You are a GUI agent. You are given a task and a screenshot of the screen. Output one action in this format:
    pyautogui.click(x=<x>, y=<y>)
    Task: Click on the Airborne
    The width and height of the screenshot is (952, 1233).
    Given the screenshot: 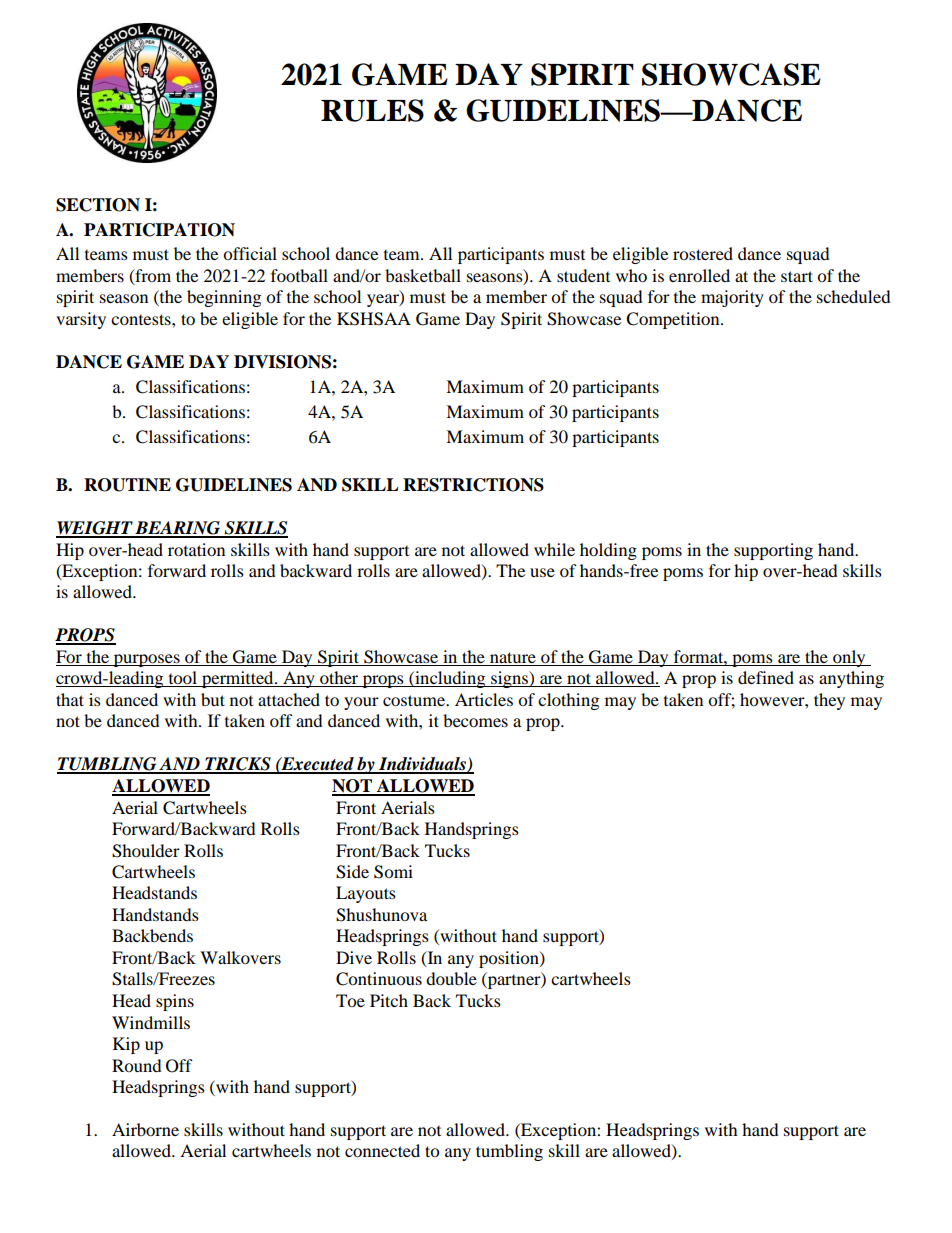 What is the action you would take?
    pyautogui.click(x=145, y=1129)
